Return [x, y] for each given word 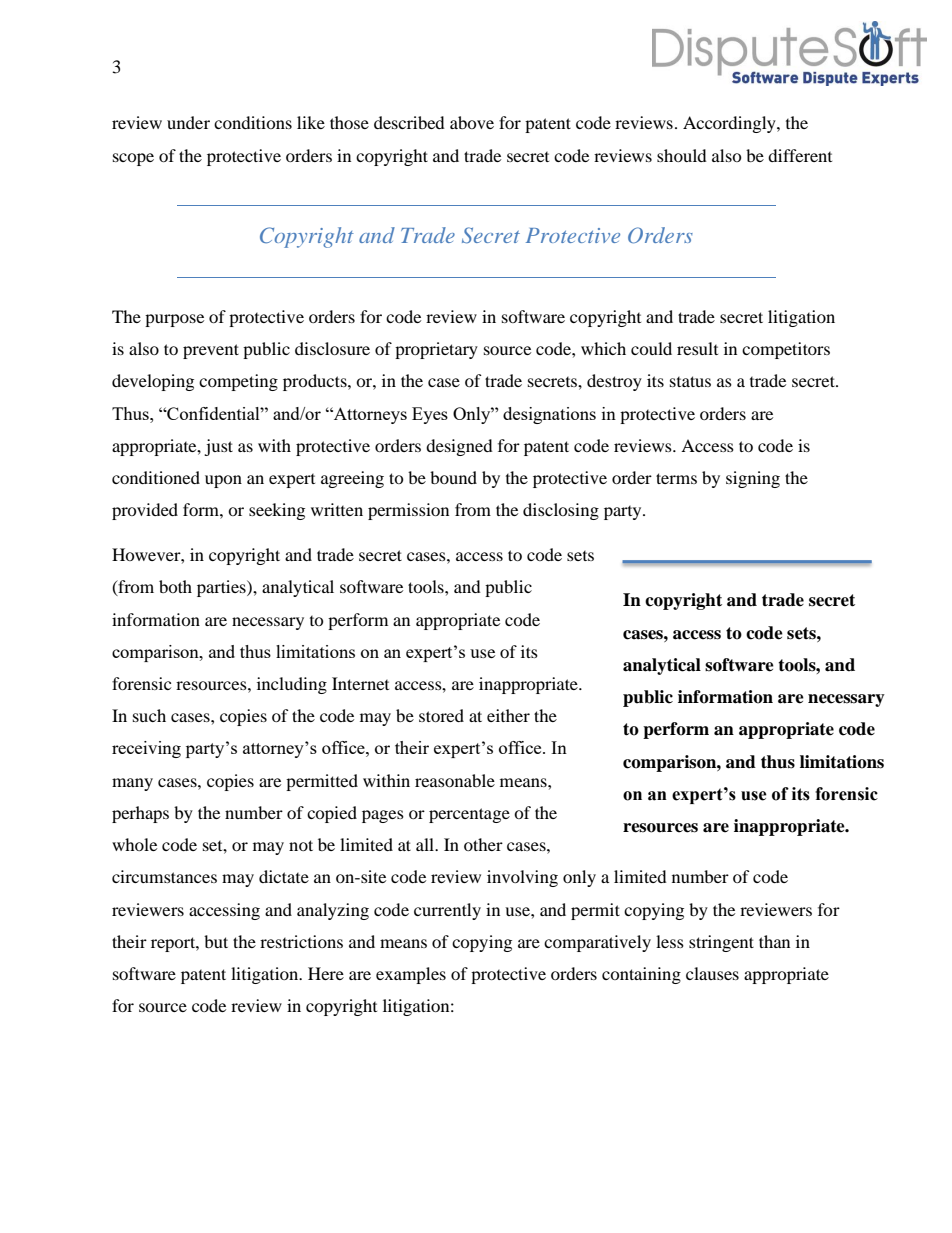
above [472, 122]
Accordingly [730, 124]
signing [753, 479]
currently [447, 911]
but [216, 941]
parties [222, 588]
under [188, 122]
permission [408, 511]
